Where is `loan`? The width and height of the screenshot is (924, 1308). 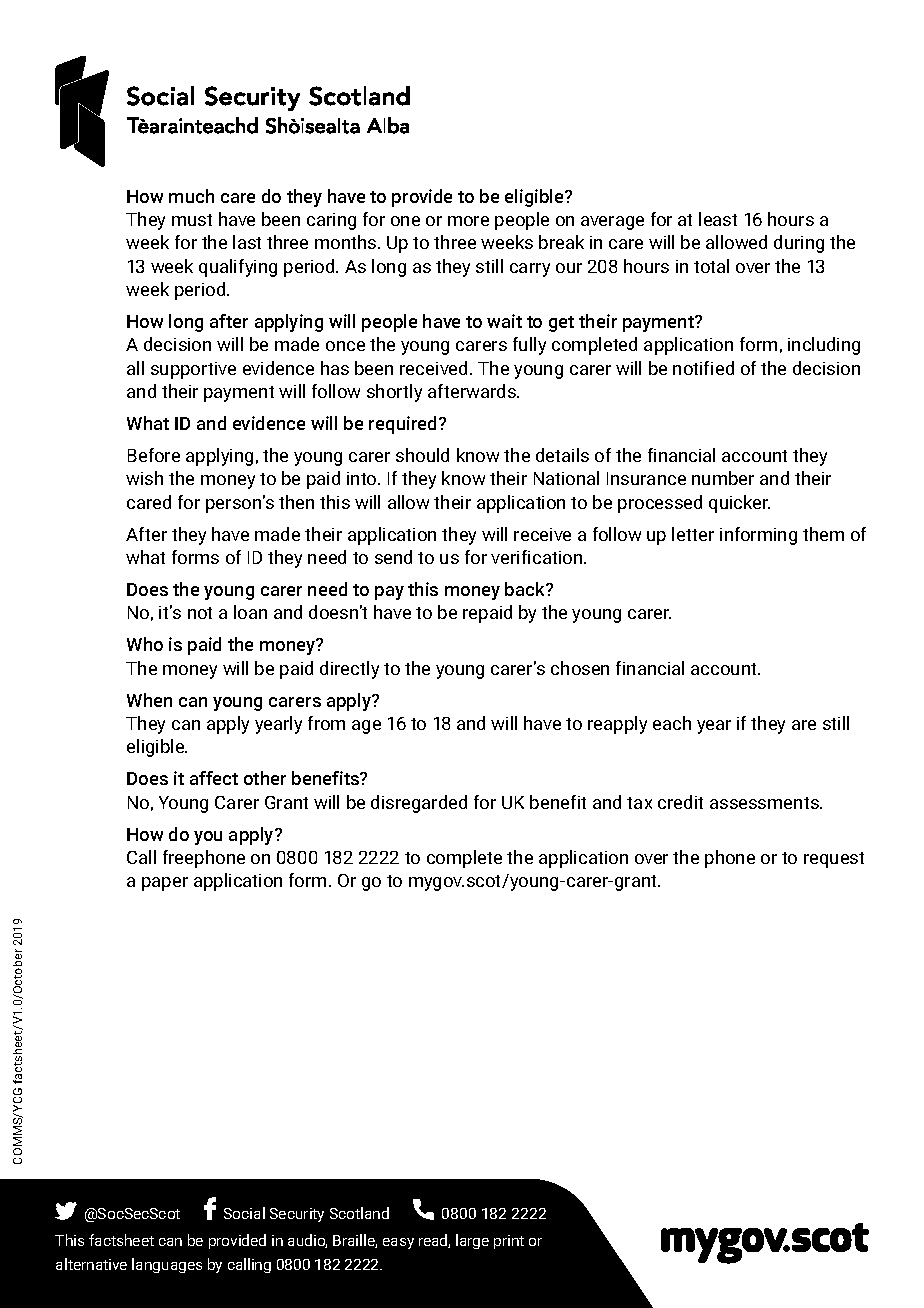
loan is located at coordinates (250, 612).
